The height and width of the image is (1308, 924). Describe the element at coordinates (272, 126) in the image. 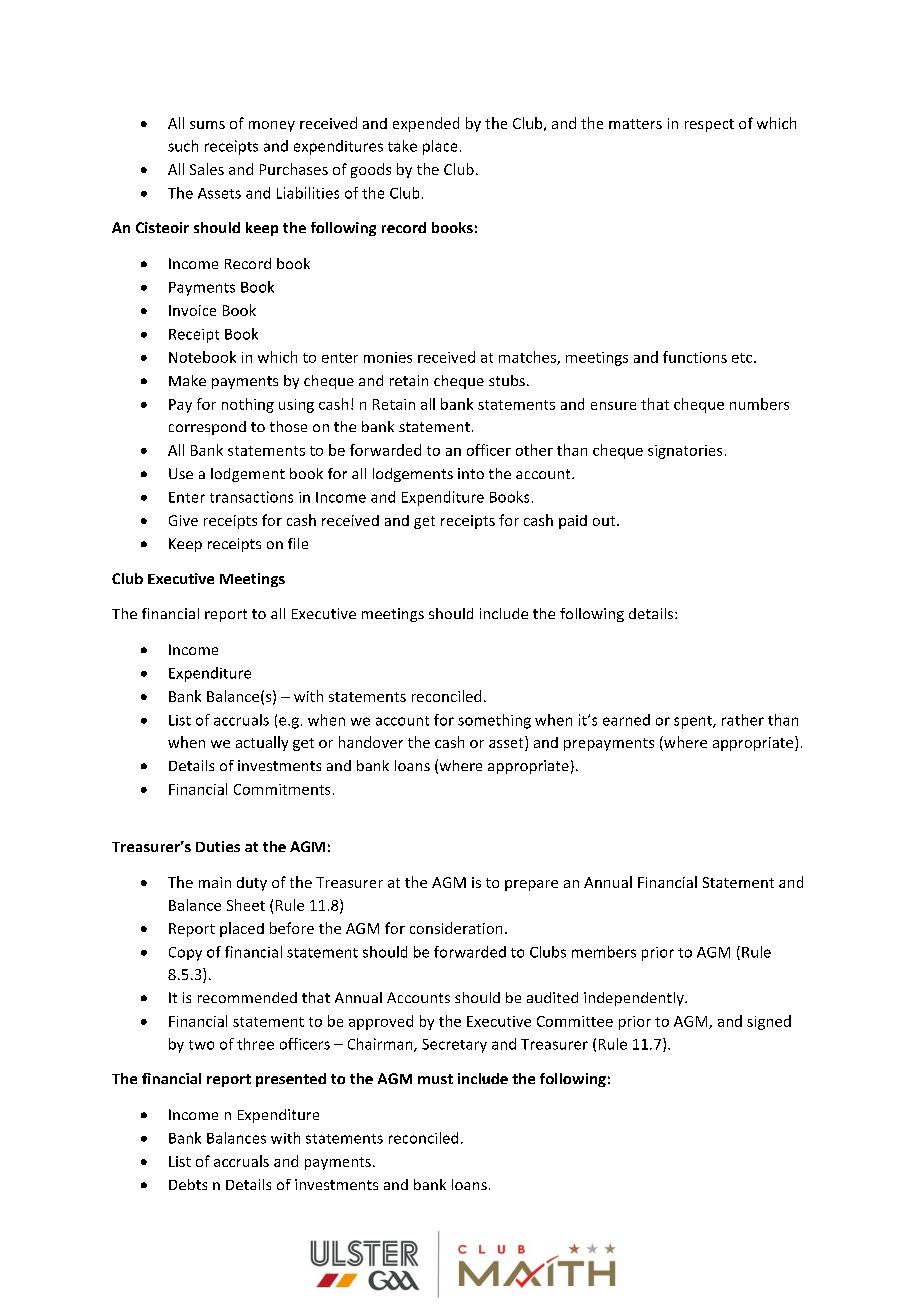

I see `money` at that location.
